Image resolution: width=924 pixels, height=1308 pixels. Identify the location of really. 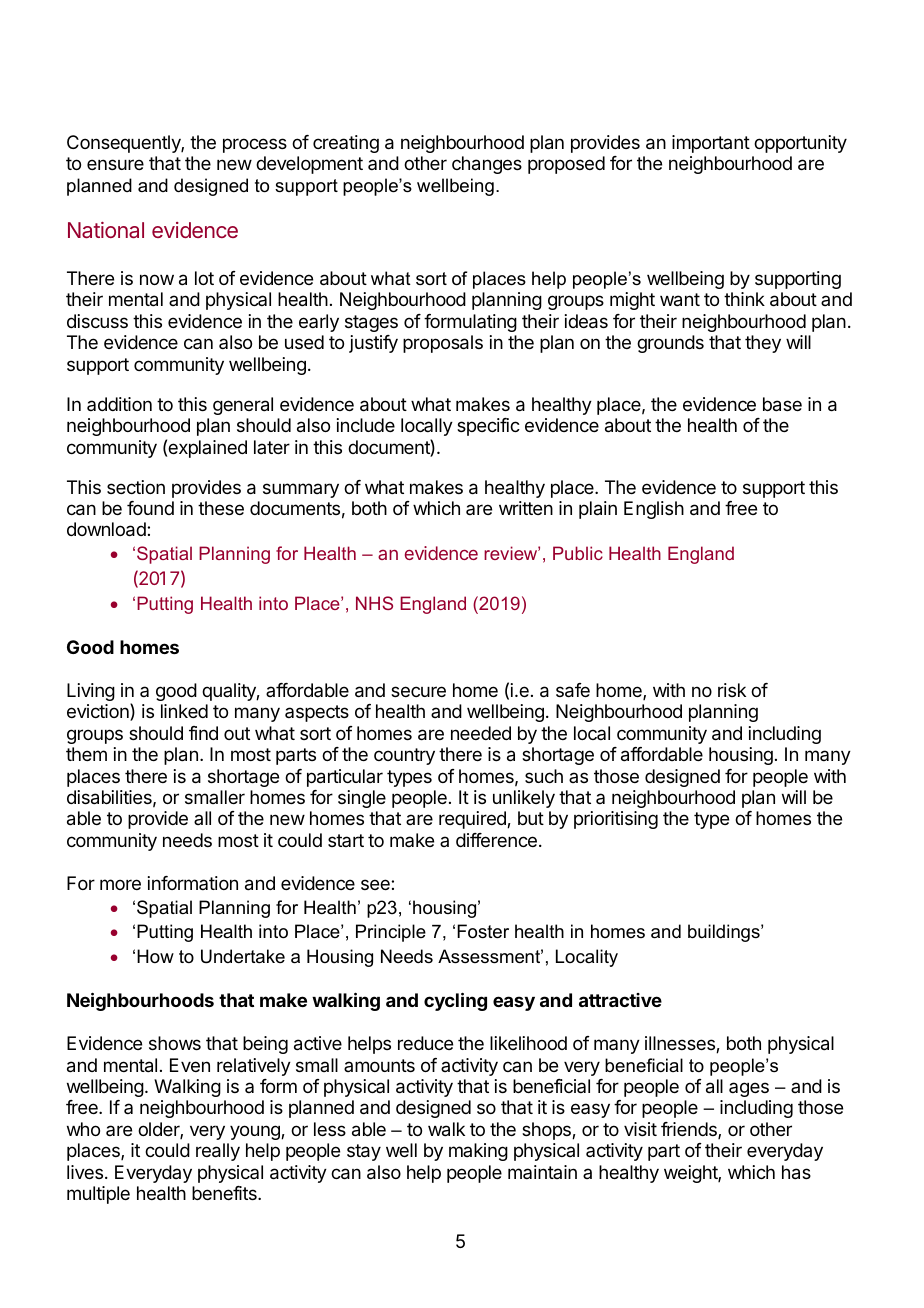
(218, 1152).
